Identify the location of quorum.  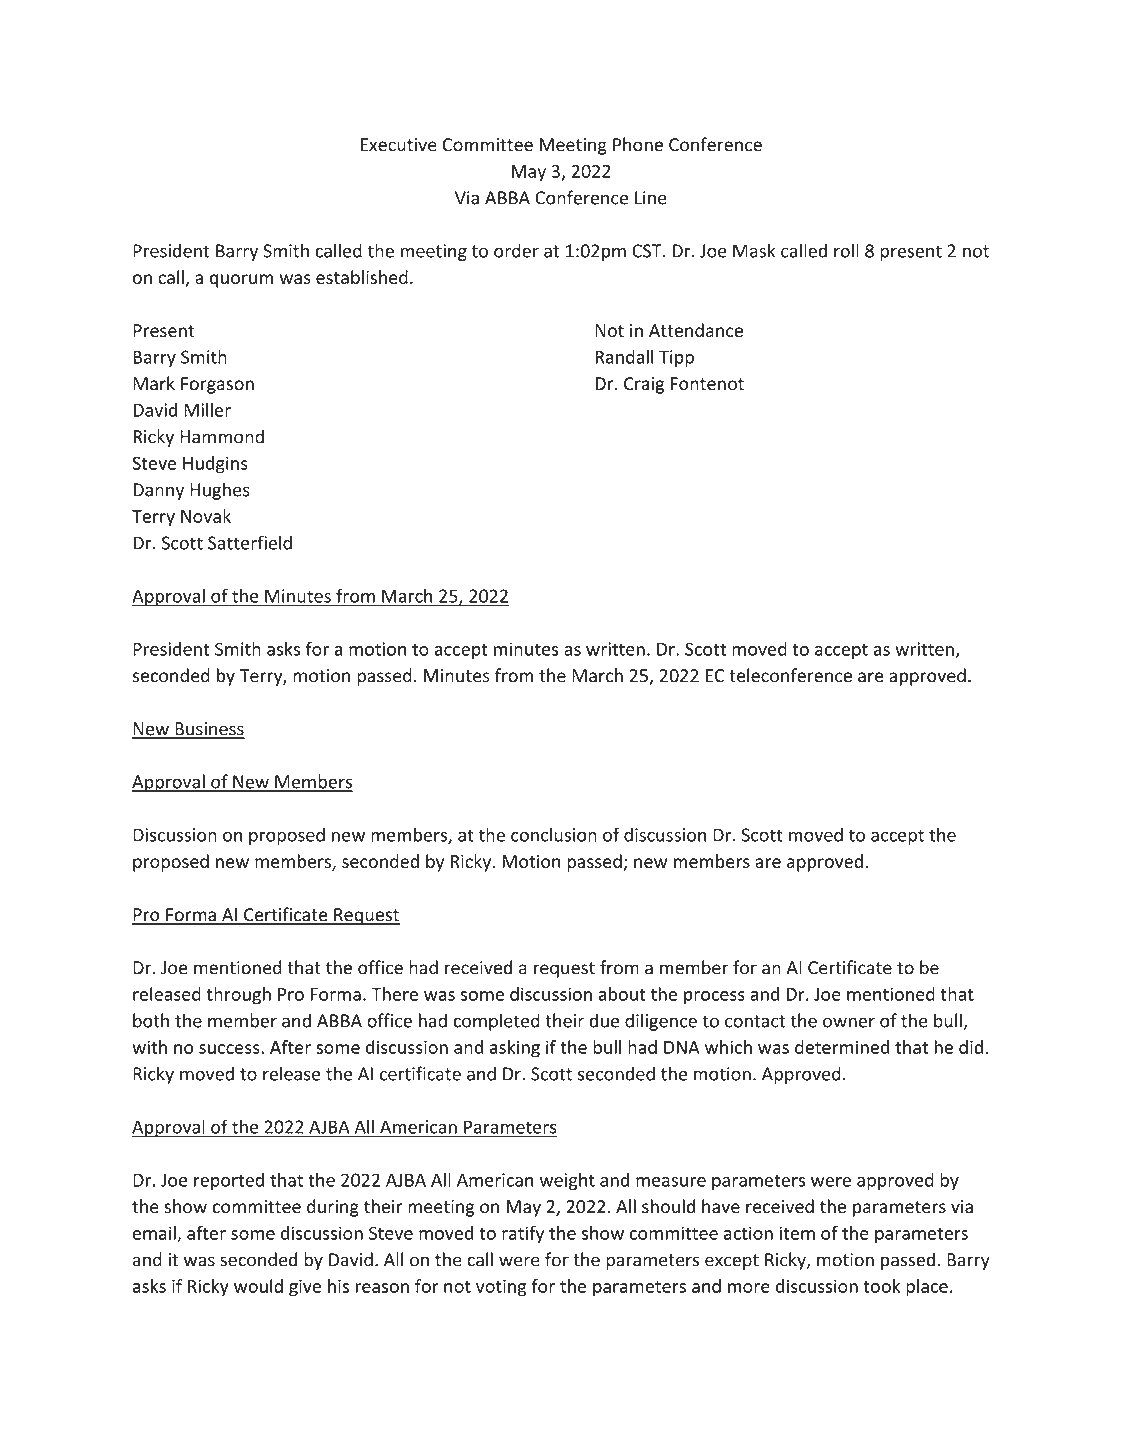
(241, 281).
